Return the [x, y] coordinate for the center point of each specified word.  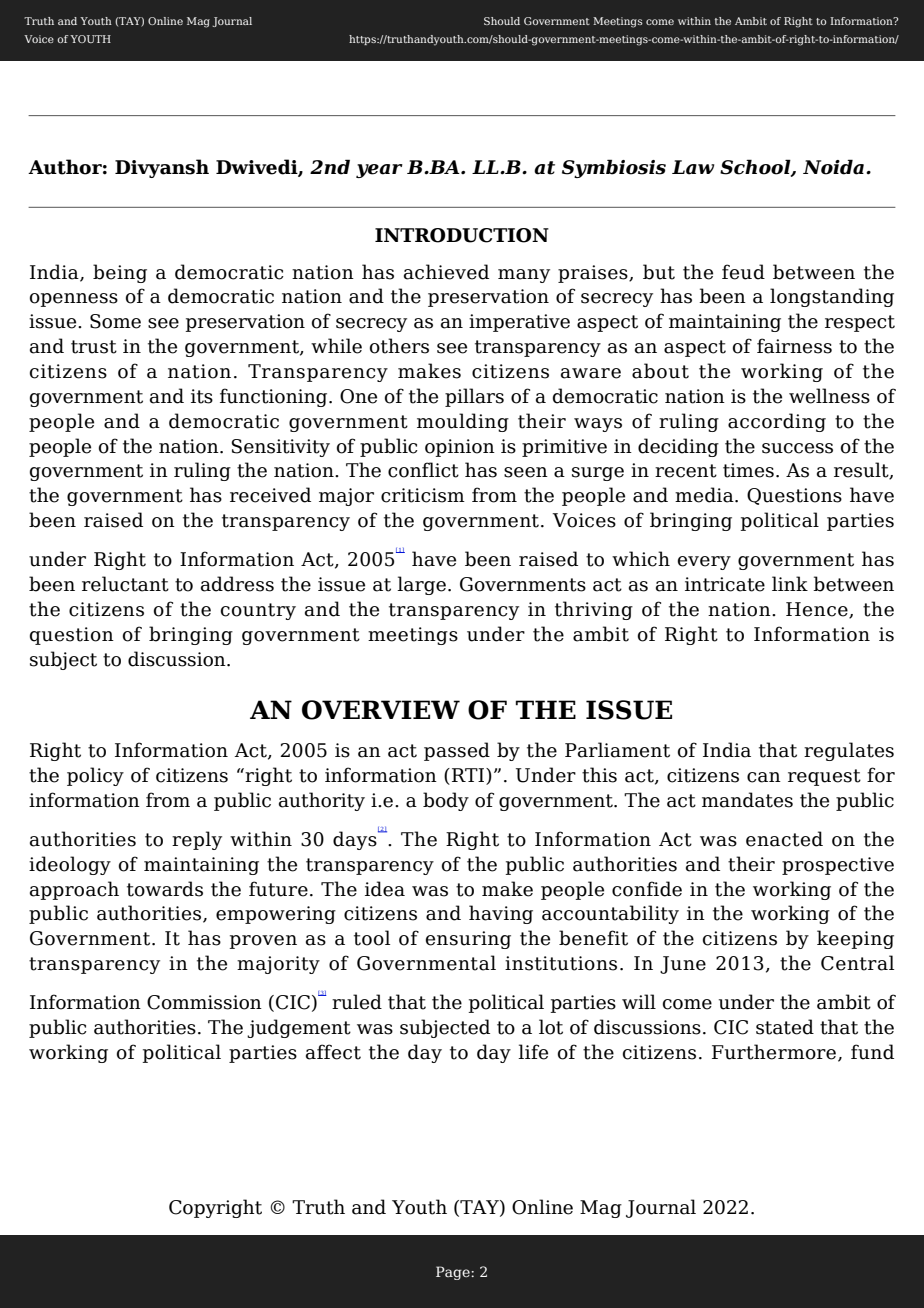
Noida [833, 167]
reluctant [125, 584]
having [501, 914]
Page [454, 1273]
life [533, 1052]
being [120, 273]
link [790, 583]
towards [165, 889]
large [421, 585]
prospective [838, 866]
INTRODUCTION [462, 235]
